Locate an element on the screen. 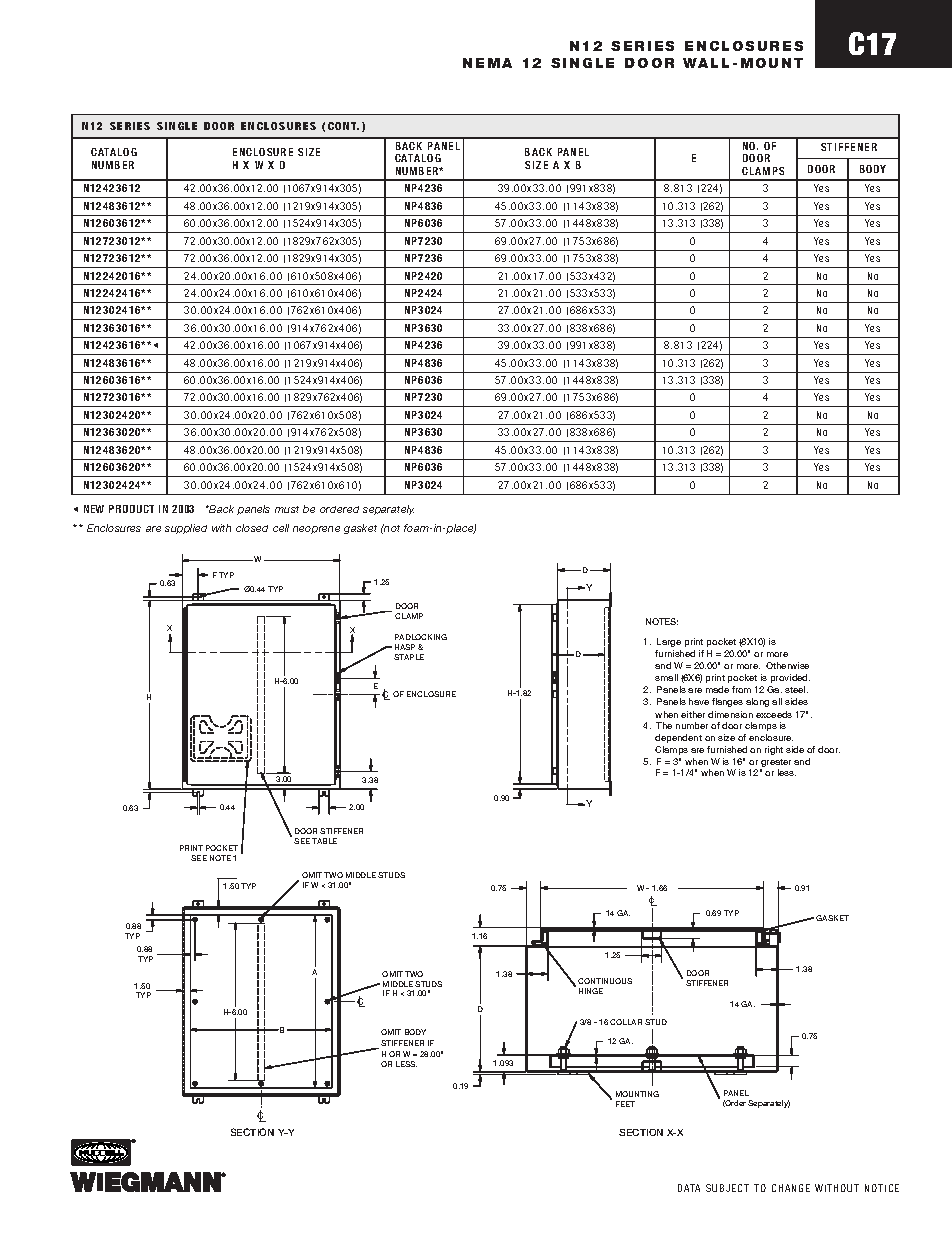 The image size is (952, 1237). dependent is located at coordinates (678, 738).
